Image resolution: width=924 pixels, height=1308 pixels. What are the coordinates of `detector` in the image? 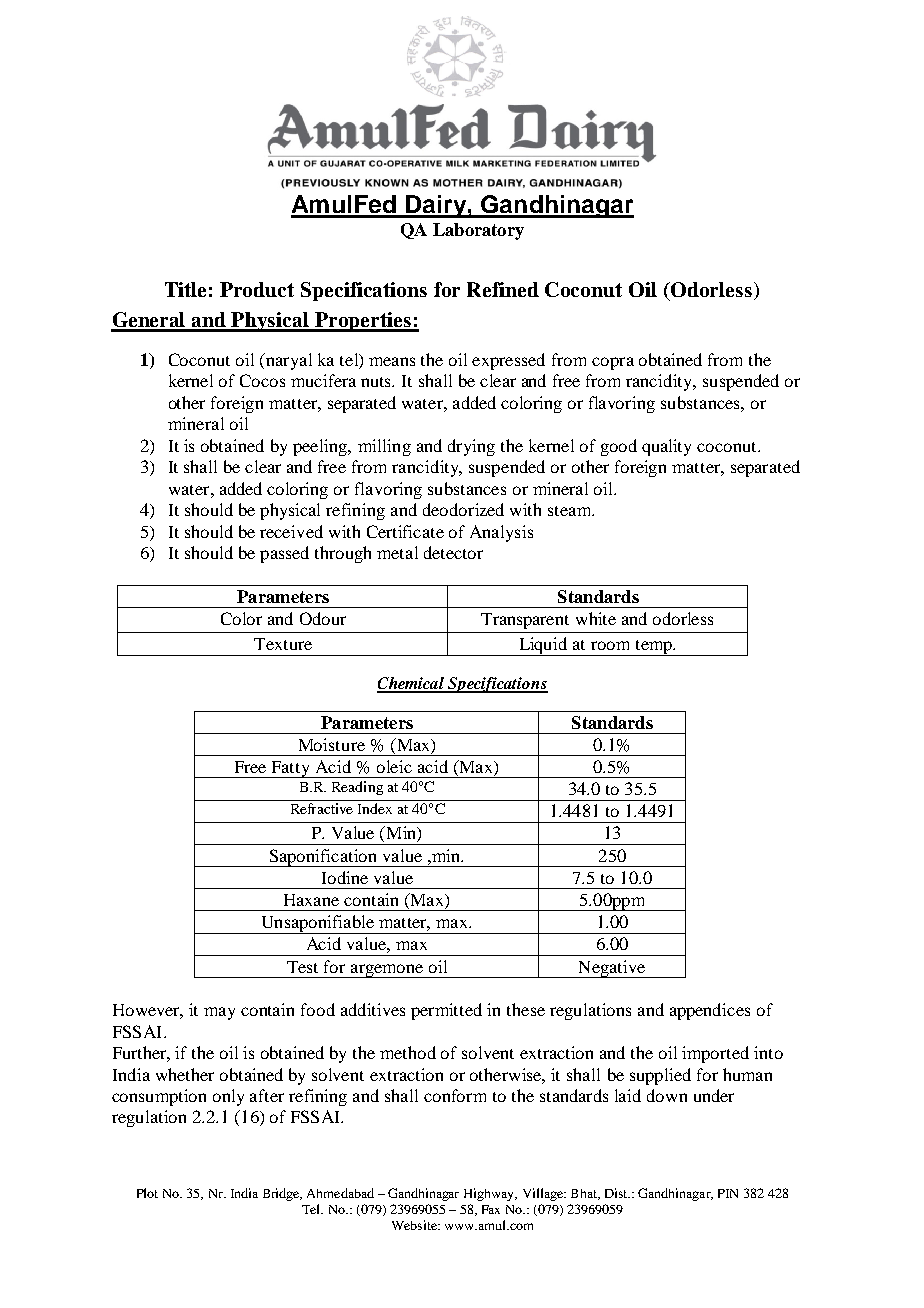 It's located at (453, 552).
